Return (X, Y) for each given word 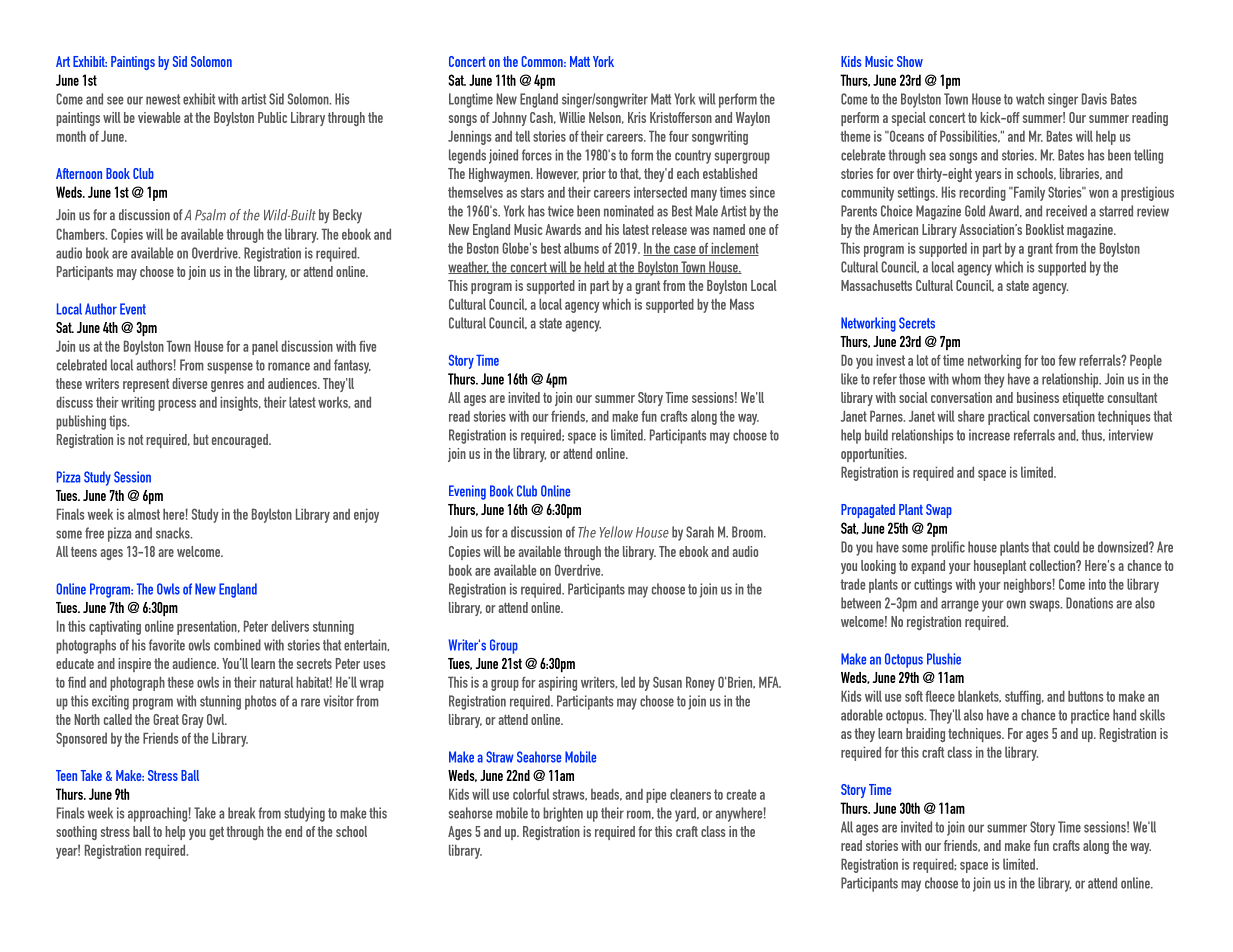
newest (163, 99)
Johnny (509, 119)
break (241, 813)
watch (1030, 99)
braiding (925, 735)
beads (606, 794)
